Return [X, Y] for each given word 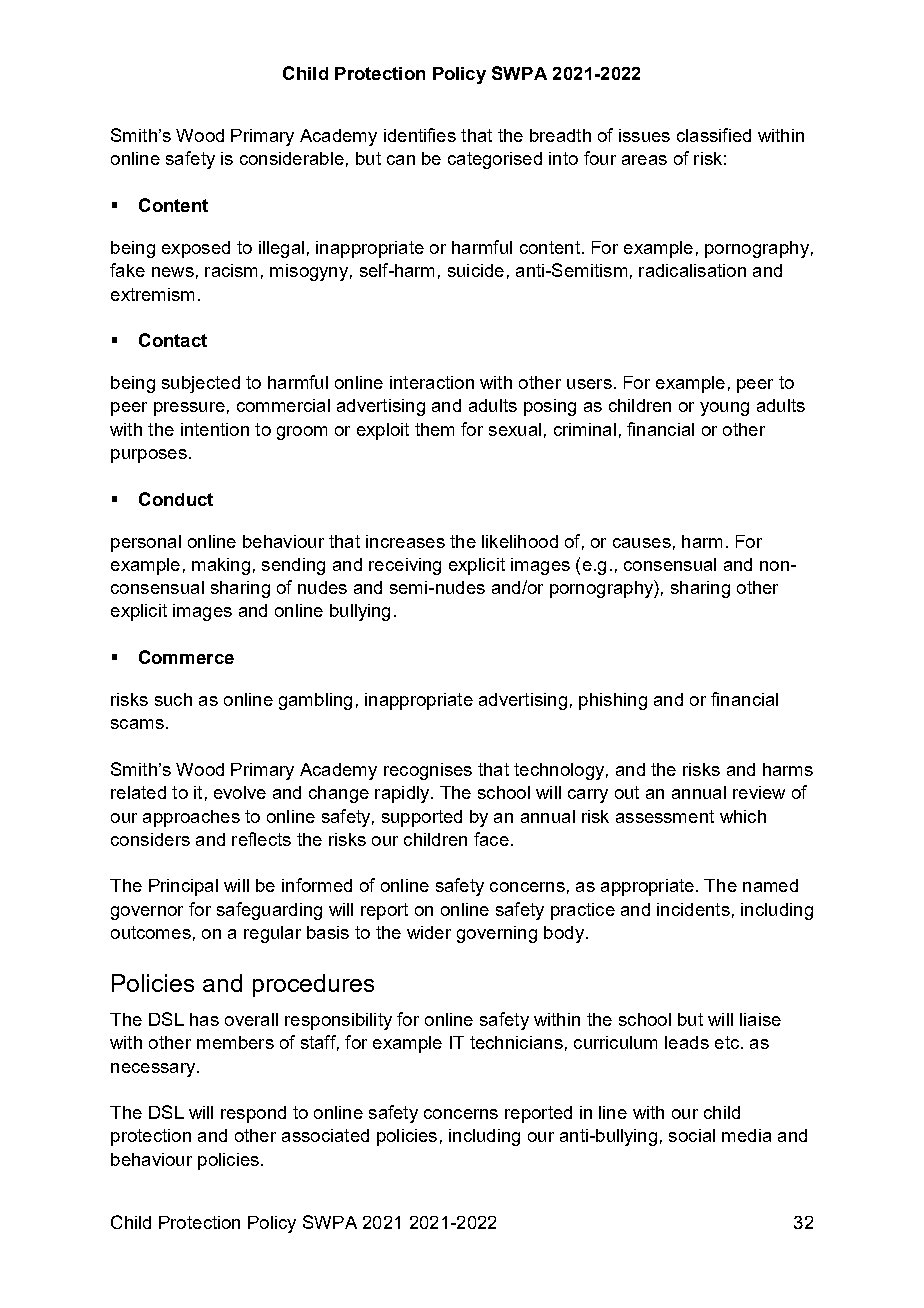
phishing [613, 701]
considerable [292, 158]
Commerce [186, 657]
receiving [405, 566]
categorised [495, 160]
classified [714, 135]
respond [253, 1114]
